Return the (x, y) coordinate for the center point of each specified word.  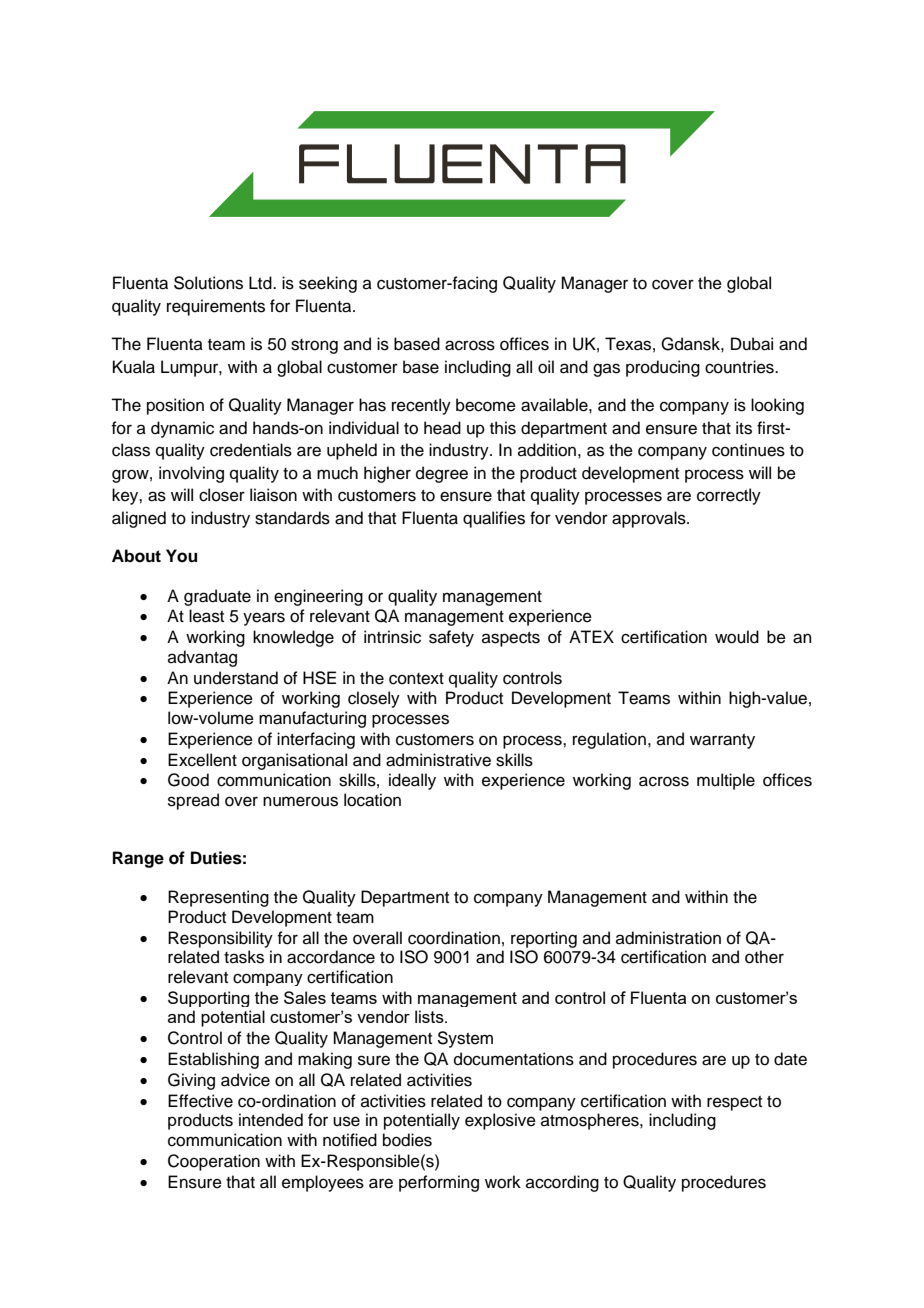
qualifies (494, 519)
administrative (438, 760)
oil (546, 367)
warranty (722, 741)
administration (668, 938)
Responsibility (220, 939)
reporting (544, 939)
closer (222, 495)
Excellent (202, 760)
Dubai (752, 344)
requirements (216, 307)
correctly (729, 496)
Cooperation (214, 1162)
